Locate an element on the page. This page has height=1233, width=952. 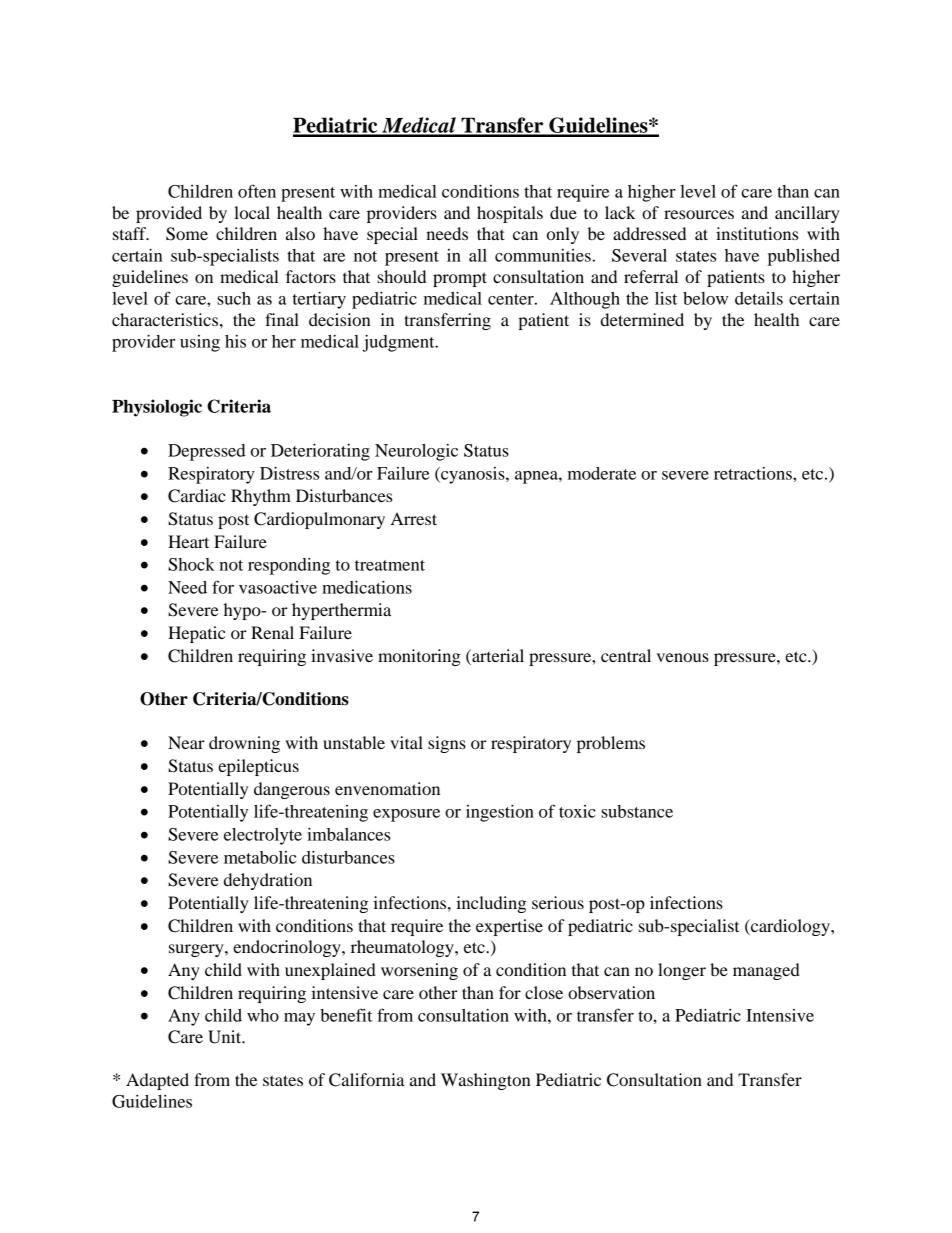
Some is located at coordinates (187, 234).
